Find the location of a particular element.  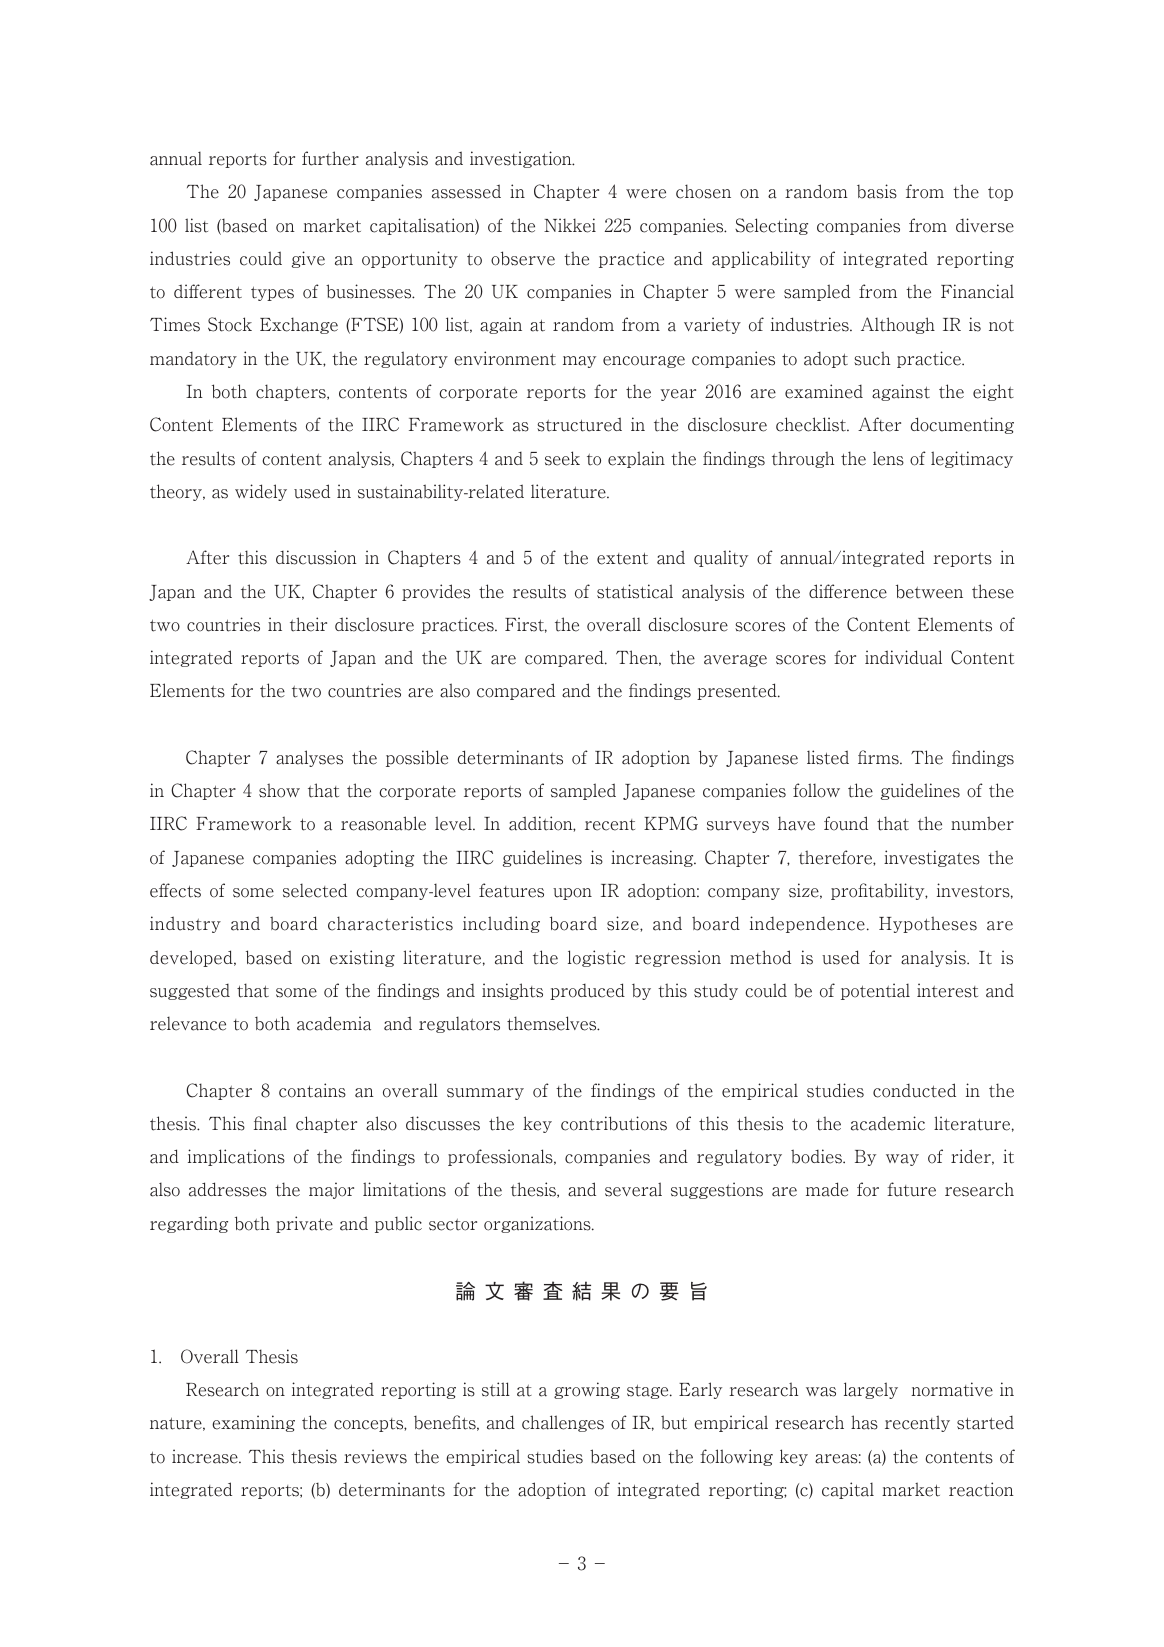

academia is located at coordinates (334, 1023).
